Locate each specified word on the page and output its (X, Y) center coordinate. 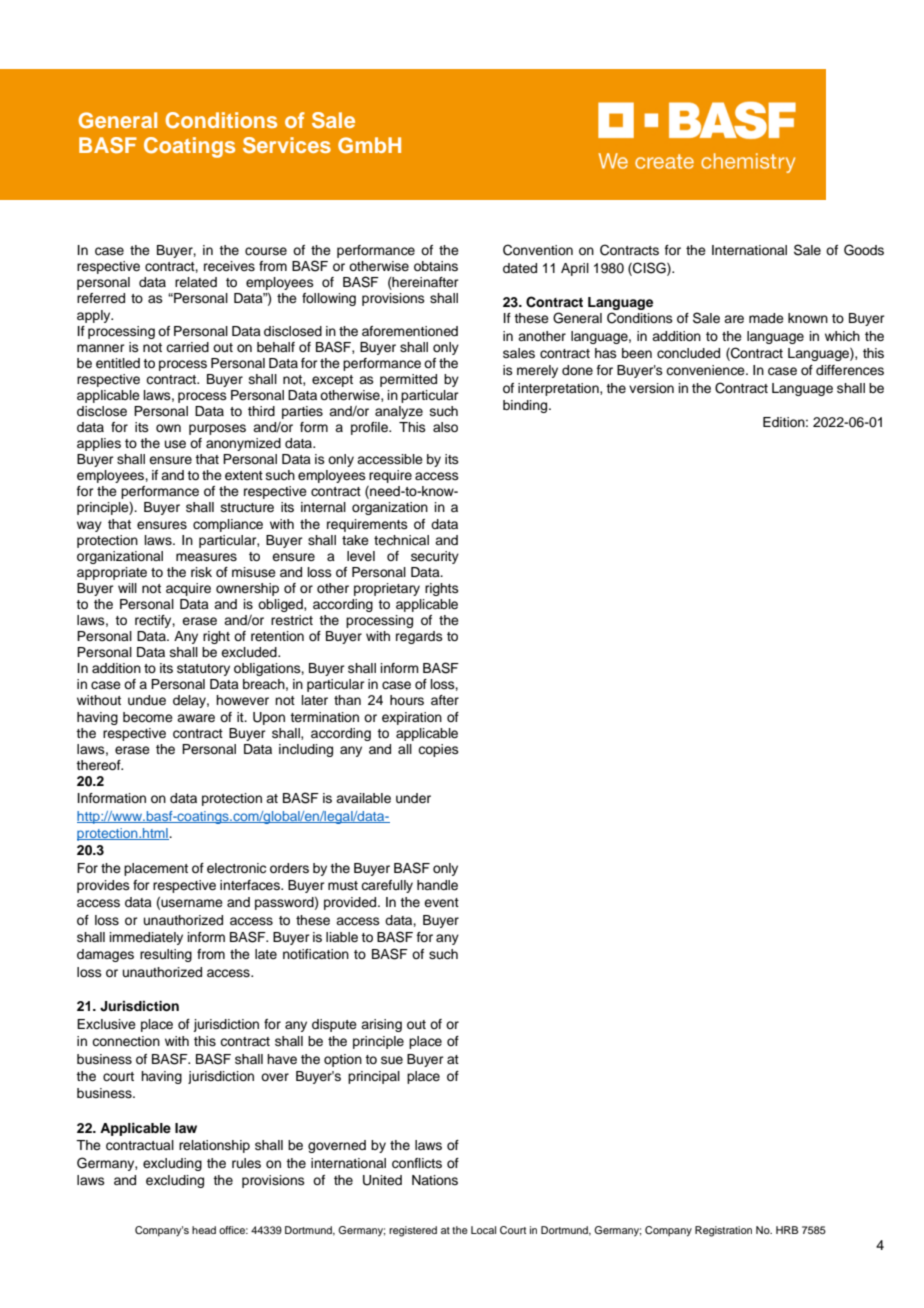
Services (287, 145)
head (204, 1230)
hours (407, 700)
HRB (787, 1230)
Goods (864, 250)
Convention (538, 250)
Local (483, 1230)
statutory (203, 670)
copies (438, 750)
